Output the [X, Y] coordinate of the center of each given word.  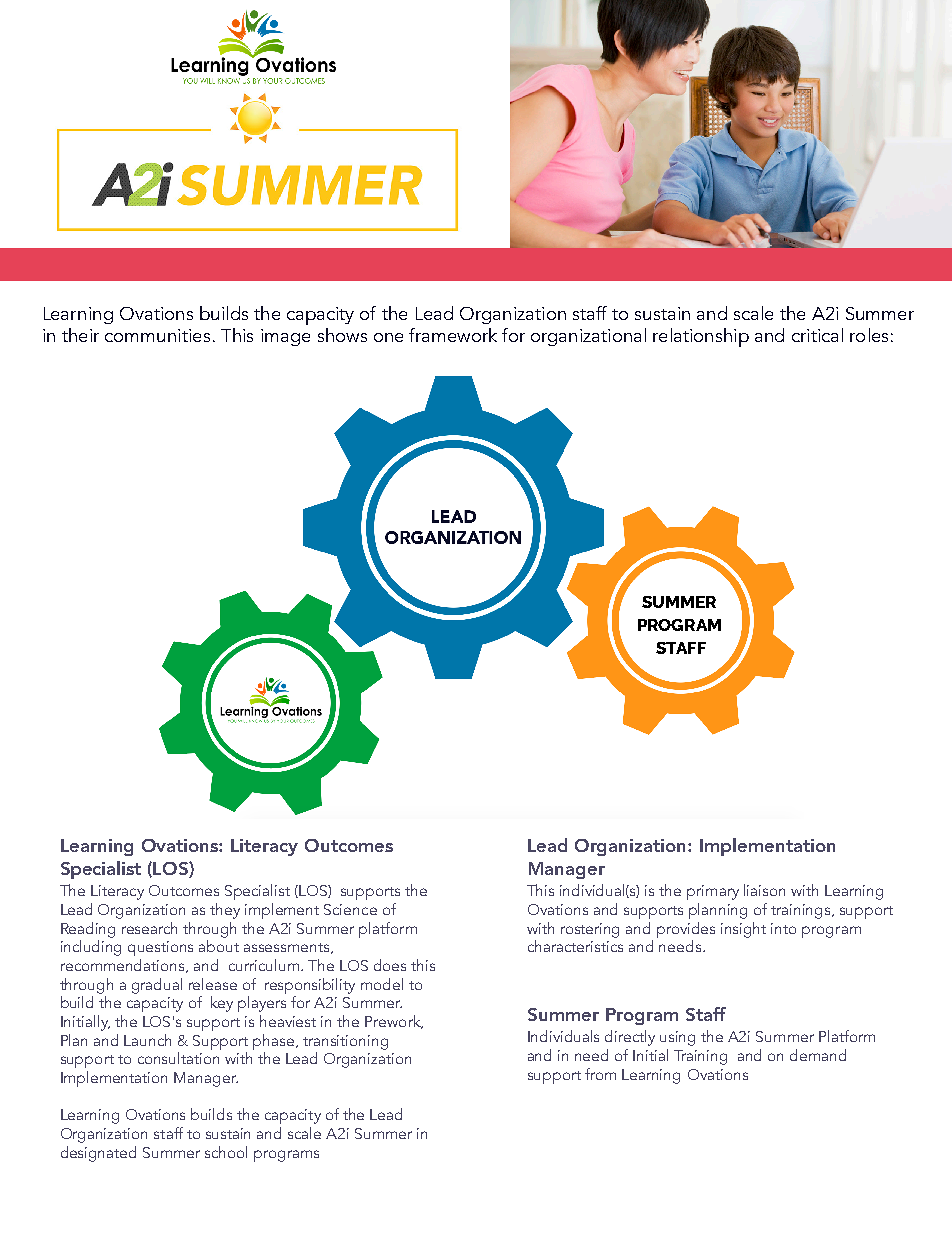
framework [453, 335]
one [388, 337]
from [600, 1074]
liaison [764, 890]
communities [157, 335]
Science [350, 909]
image [285, 337]
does [390, 965]
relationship [701, 337]
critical [817, 335]
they [225, 911]
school [226, 1152]
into [783, 928]
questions [160, 948]
